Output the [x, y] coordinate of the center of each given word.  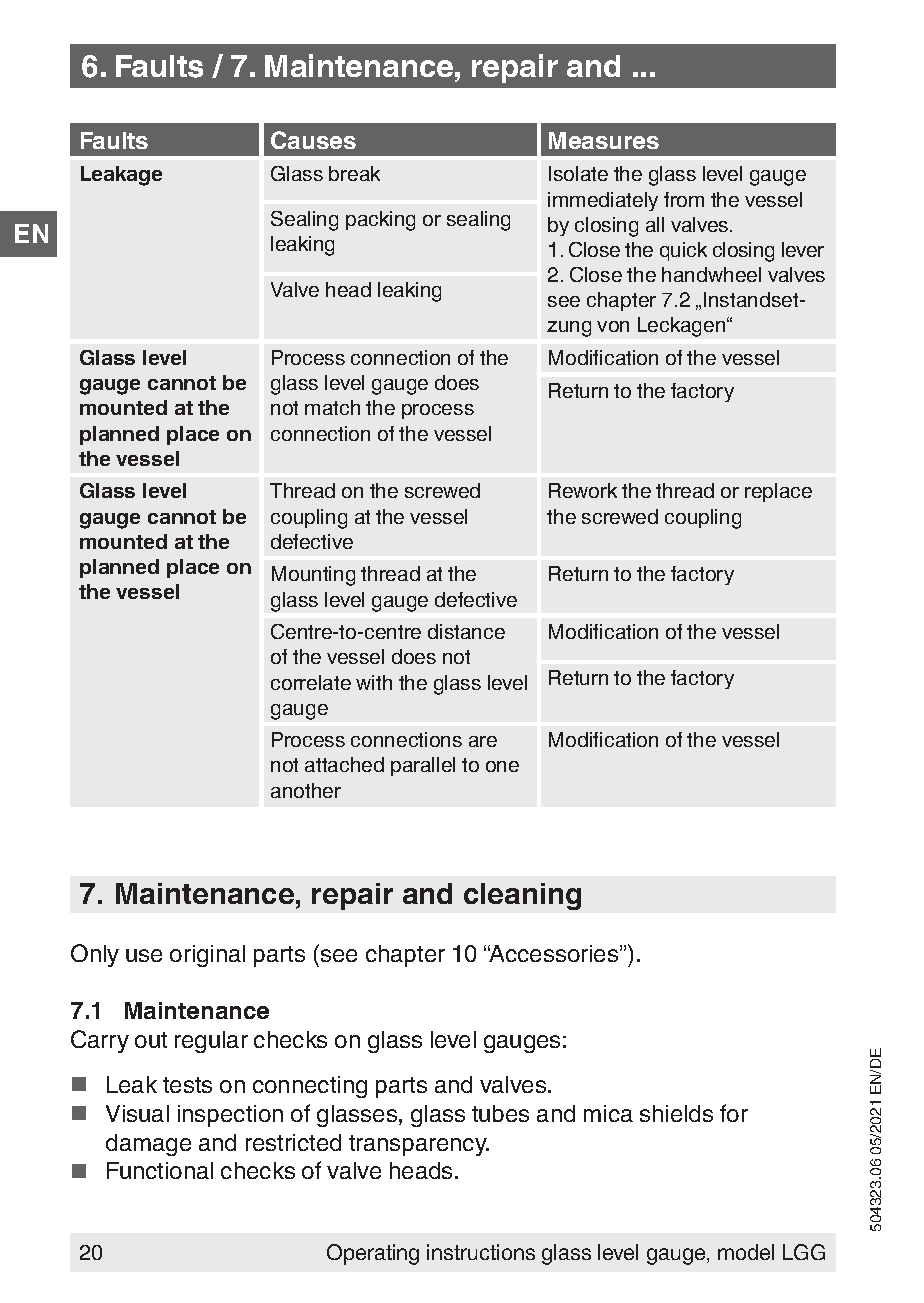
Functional [160, 1170]
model [746, 1252]
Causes [313, 140]
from [684, 199]
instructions [481, 1252]
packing [380, 221]
